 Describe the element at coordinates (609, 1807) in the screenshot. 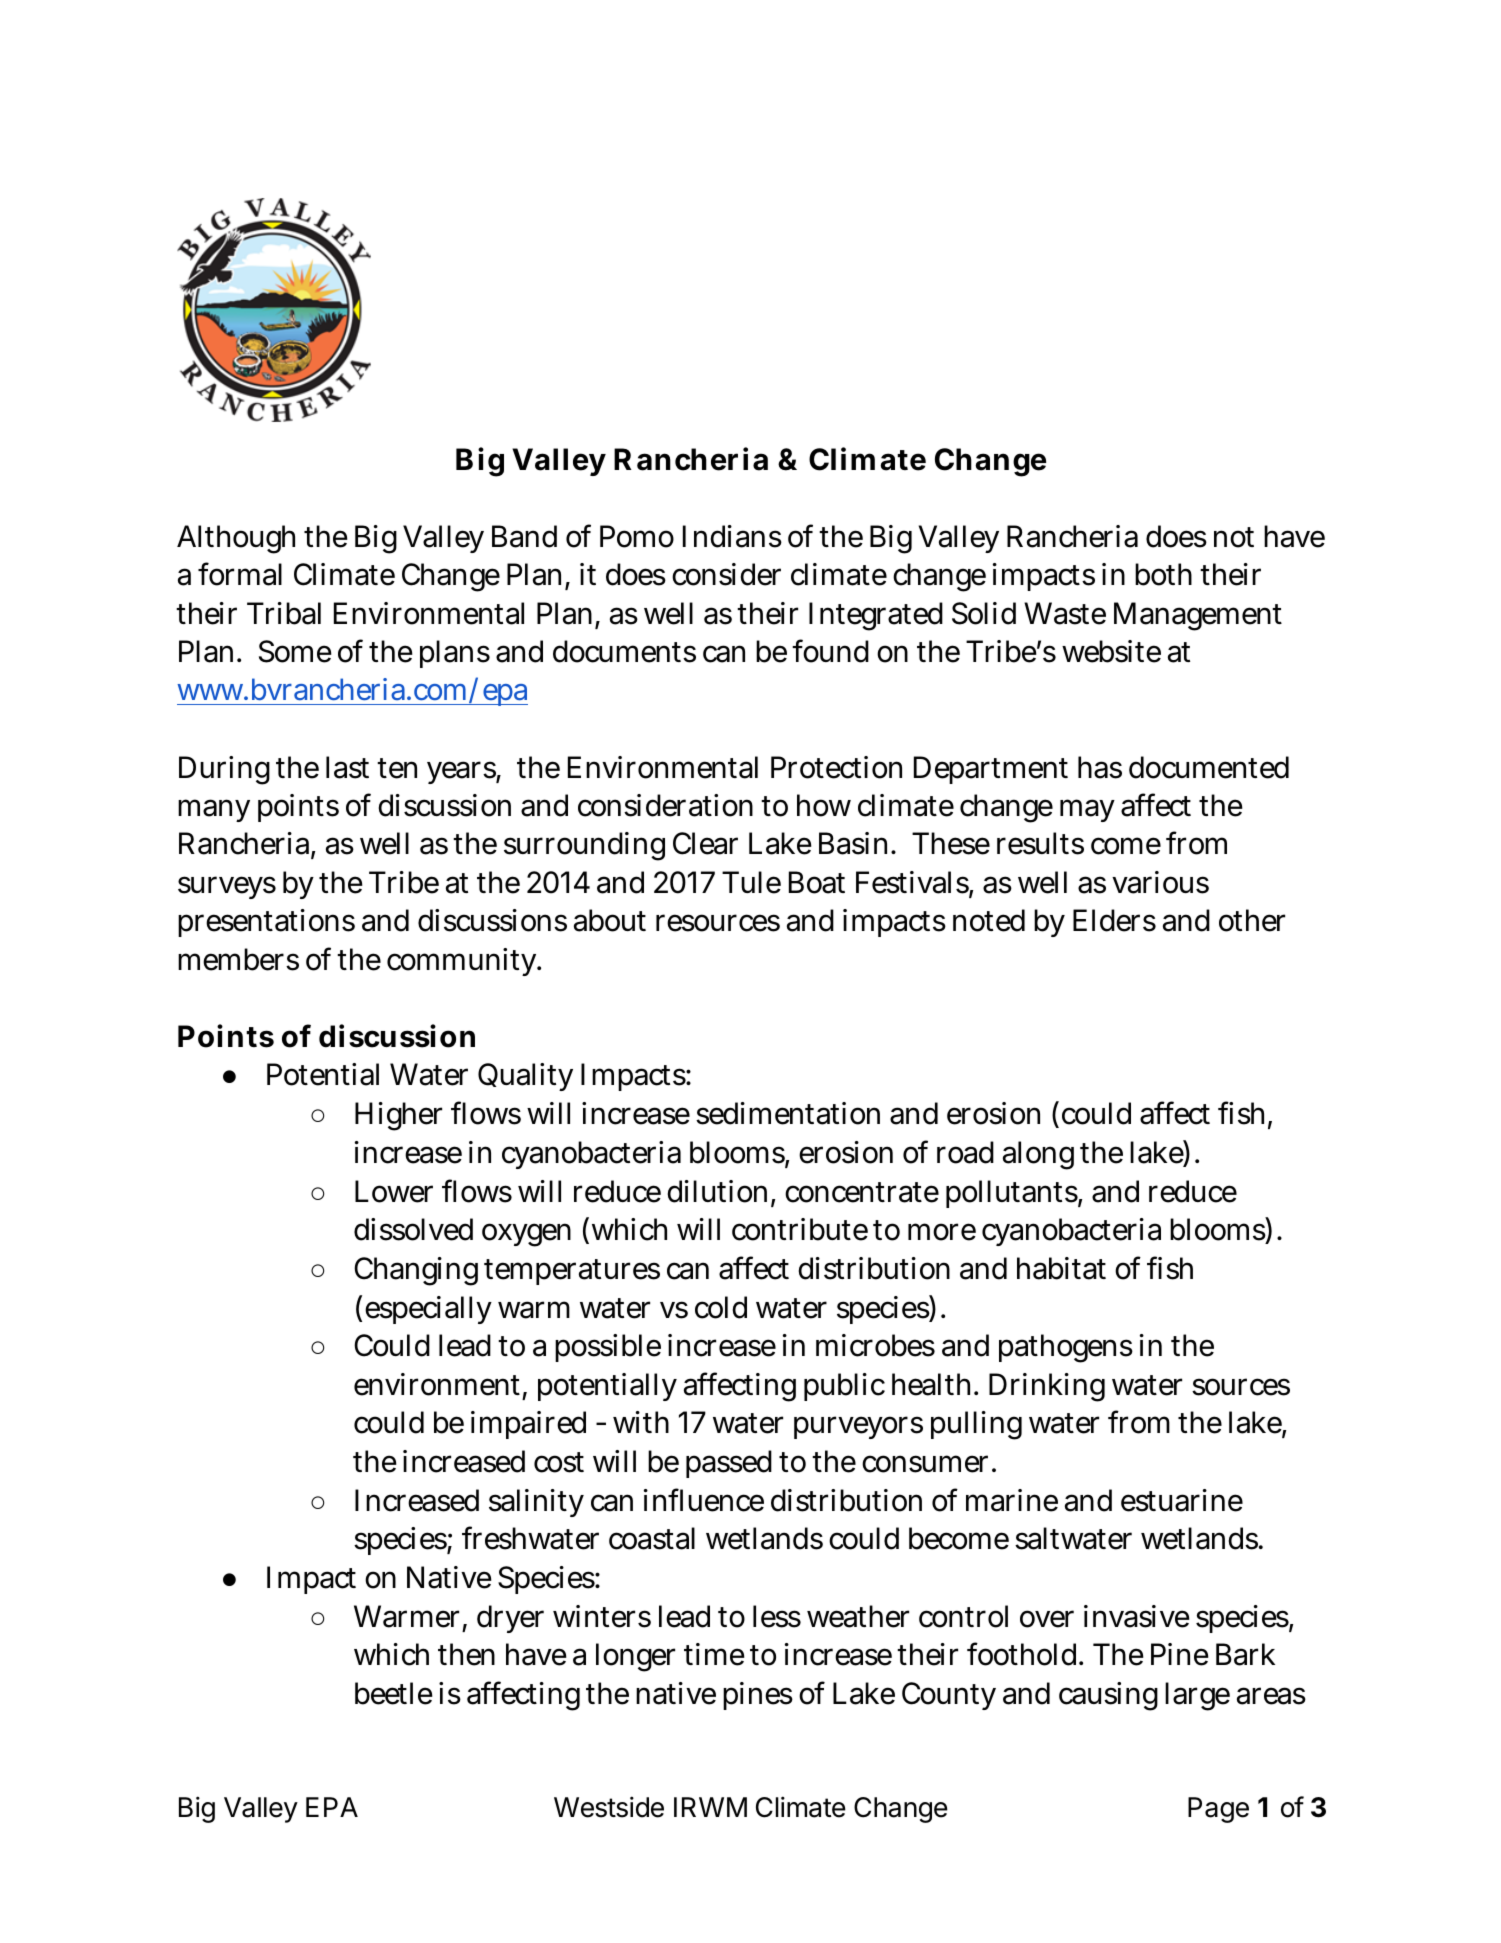

I see `Westside` at that location.
